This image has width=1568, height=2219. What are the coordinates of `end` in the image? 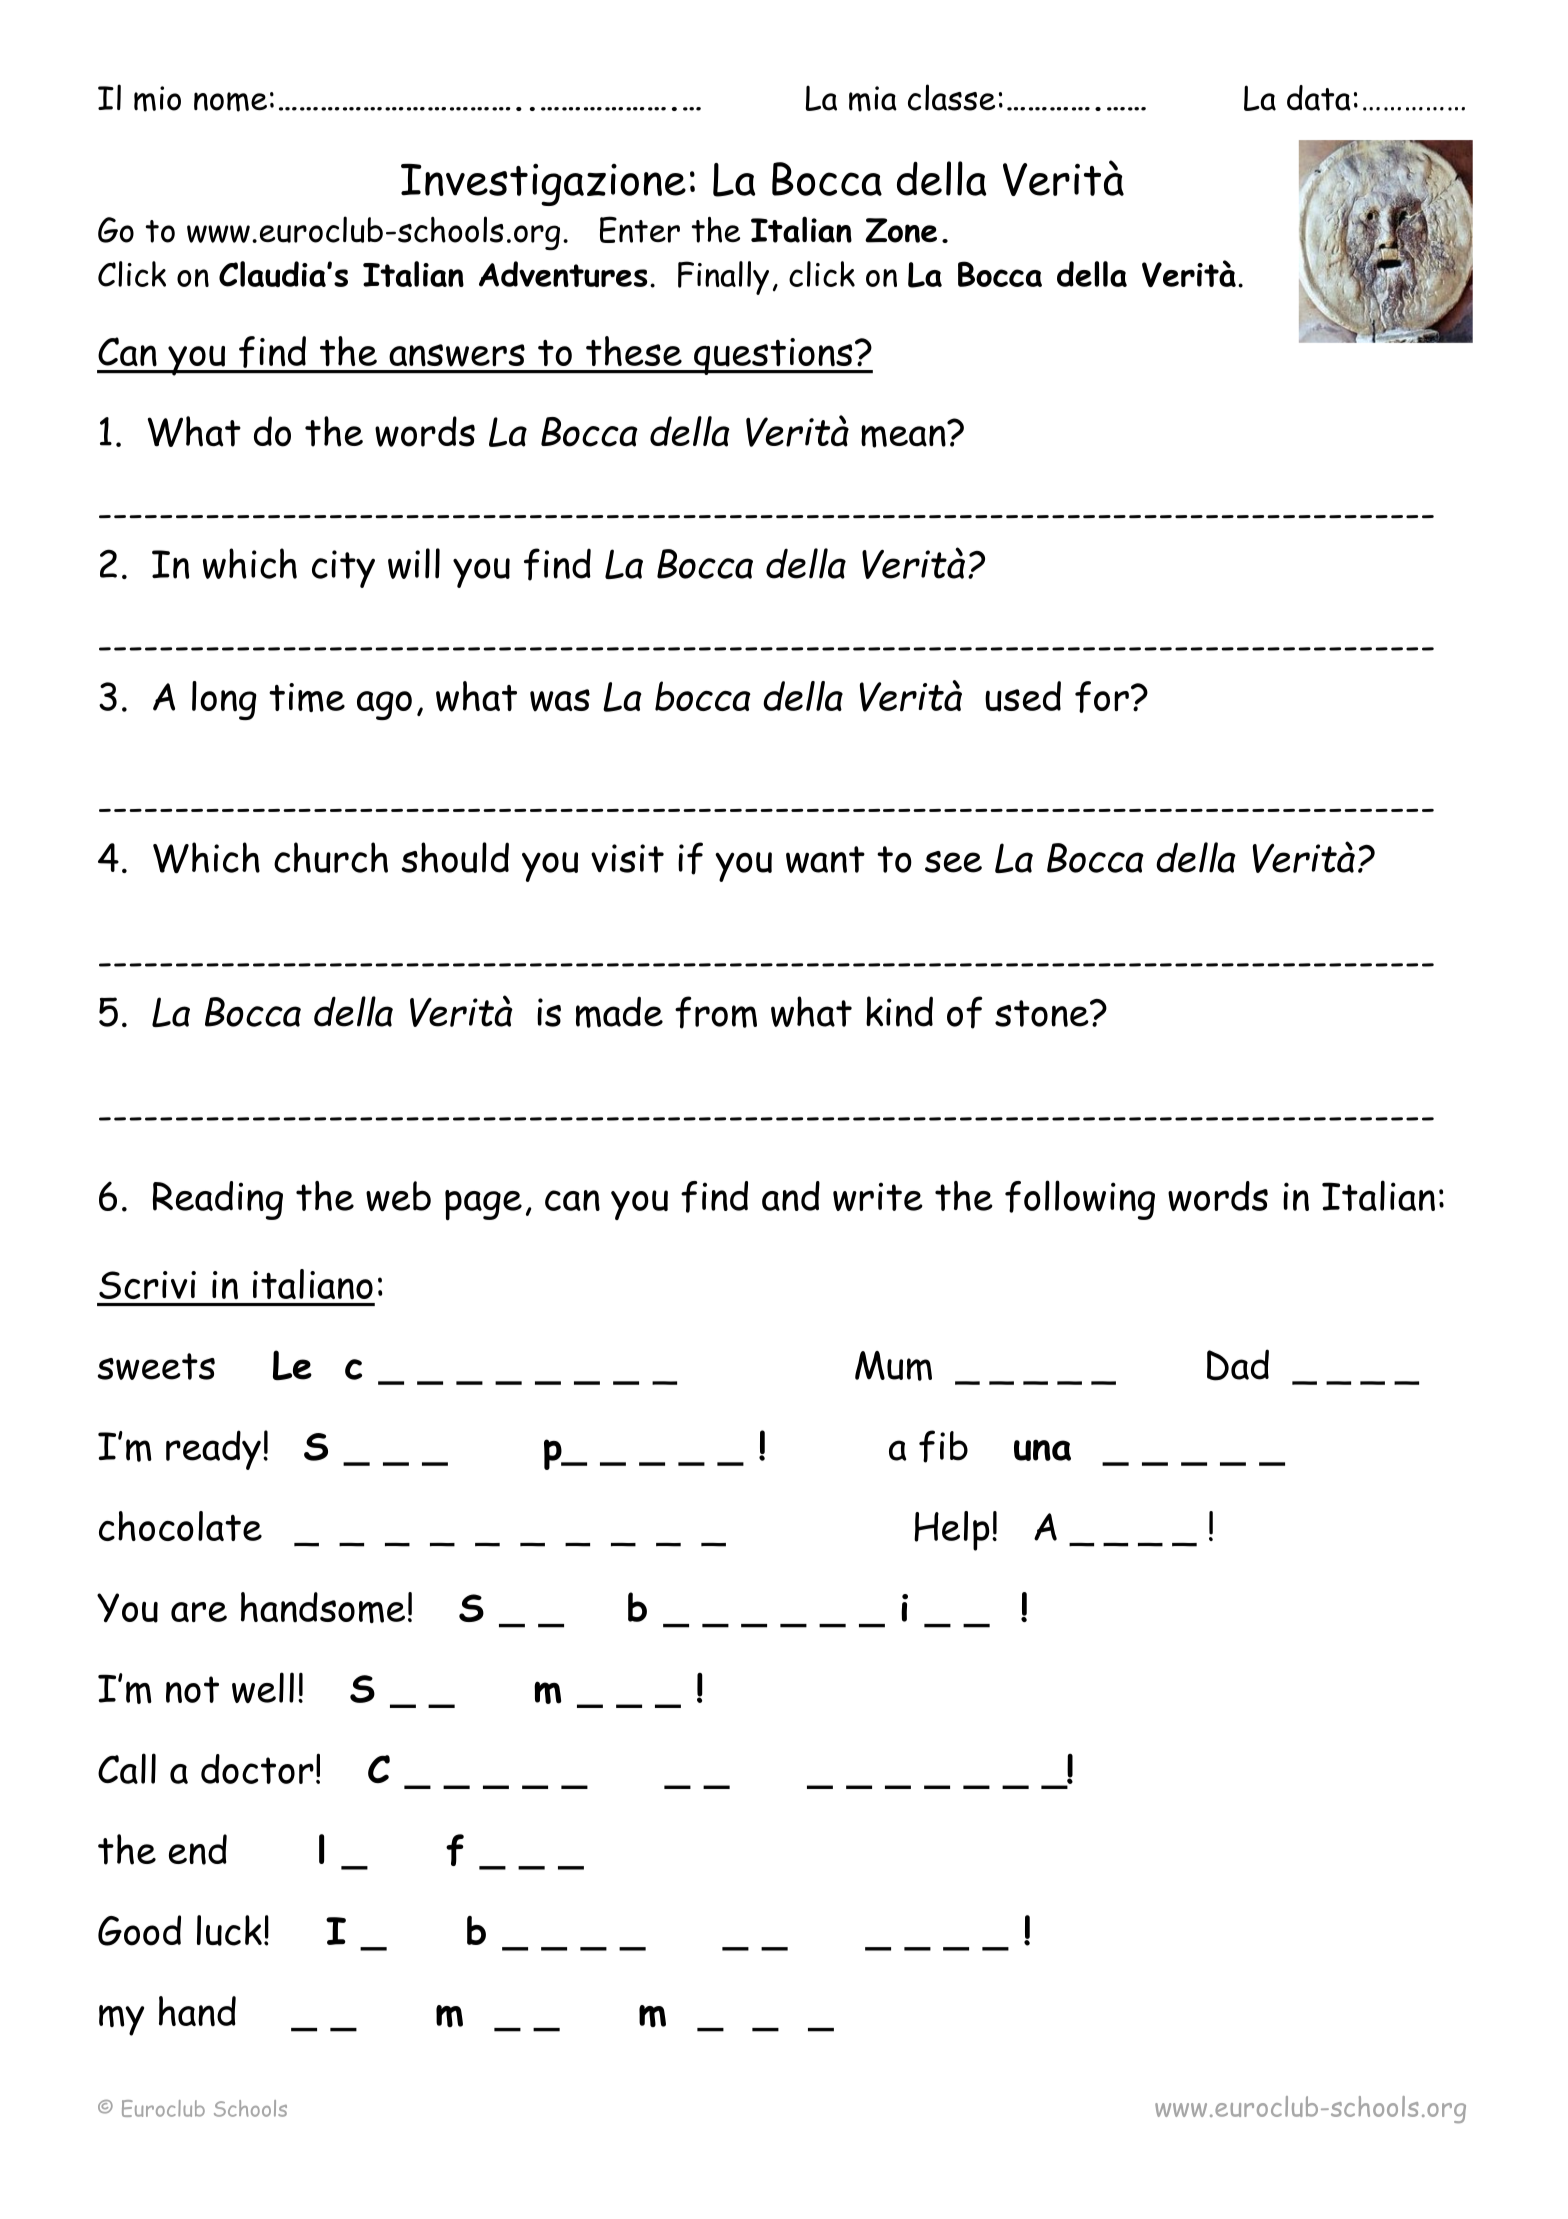 It's located at (198, 1849).
